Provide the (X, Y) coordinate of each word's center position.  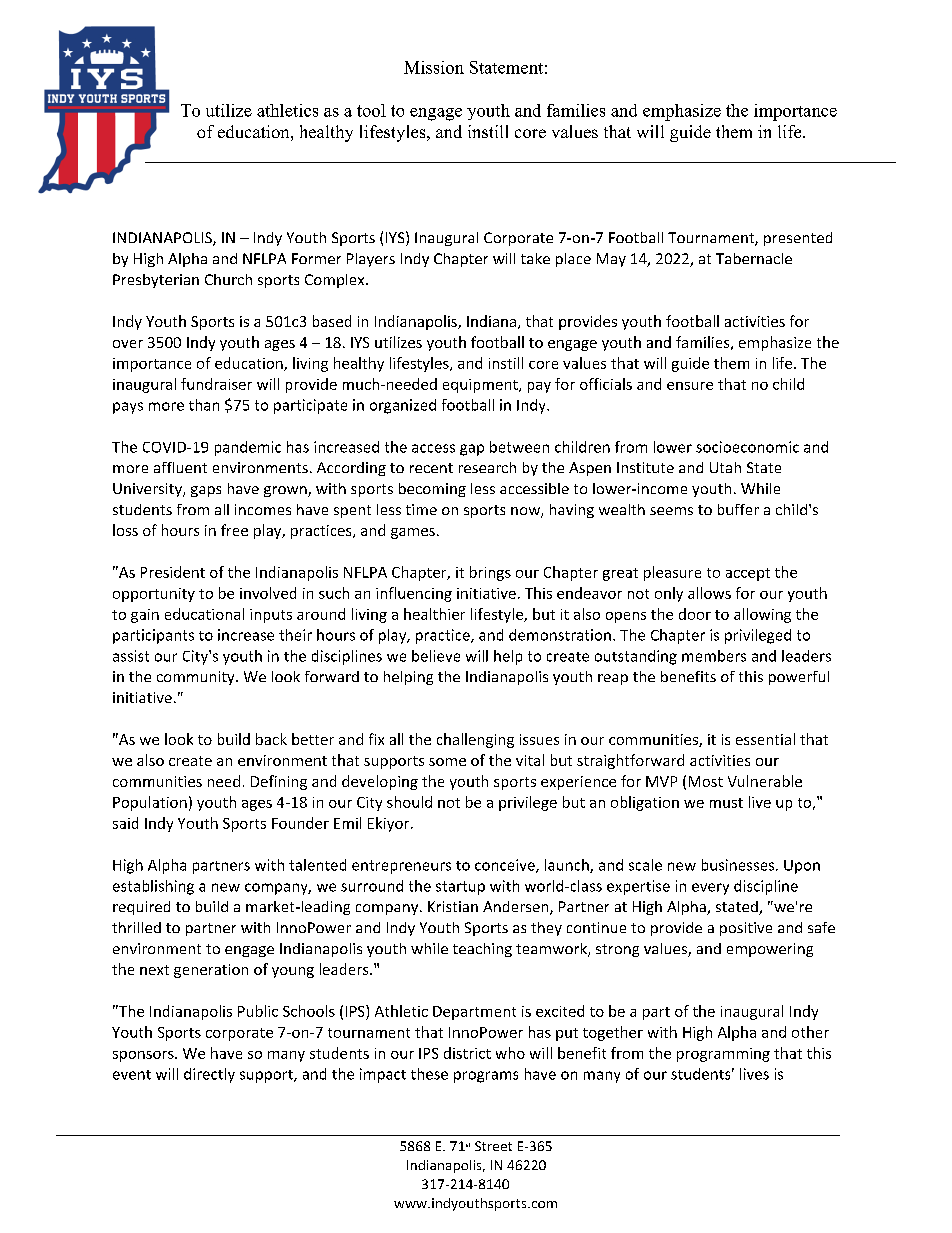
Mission (434, 67)
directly (209, 1075)
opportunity (154, 595)
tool (371, 110)
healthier (434, 614)
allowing (762, 615)
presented (798, 239)
